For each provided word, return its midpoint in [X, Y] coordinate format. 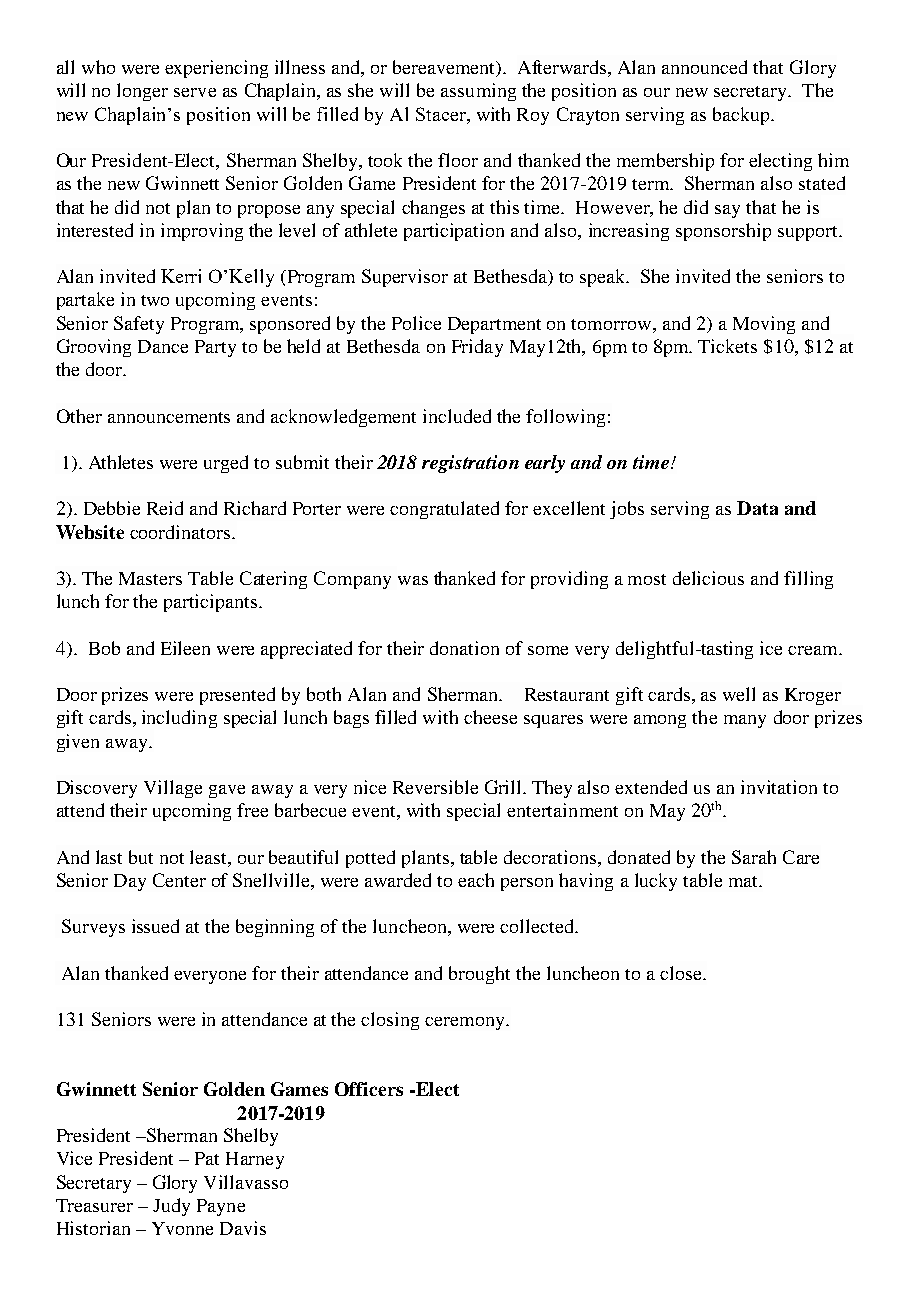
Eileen [185, 648]
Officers [369, 1089]
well [739, 694]
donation [464, 648]
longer [142, 92]
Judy [171, 1207]
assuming [478, 92]
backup [742, 116]
